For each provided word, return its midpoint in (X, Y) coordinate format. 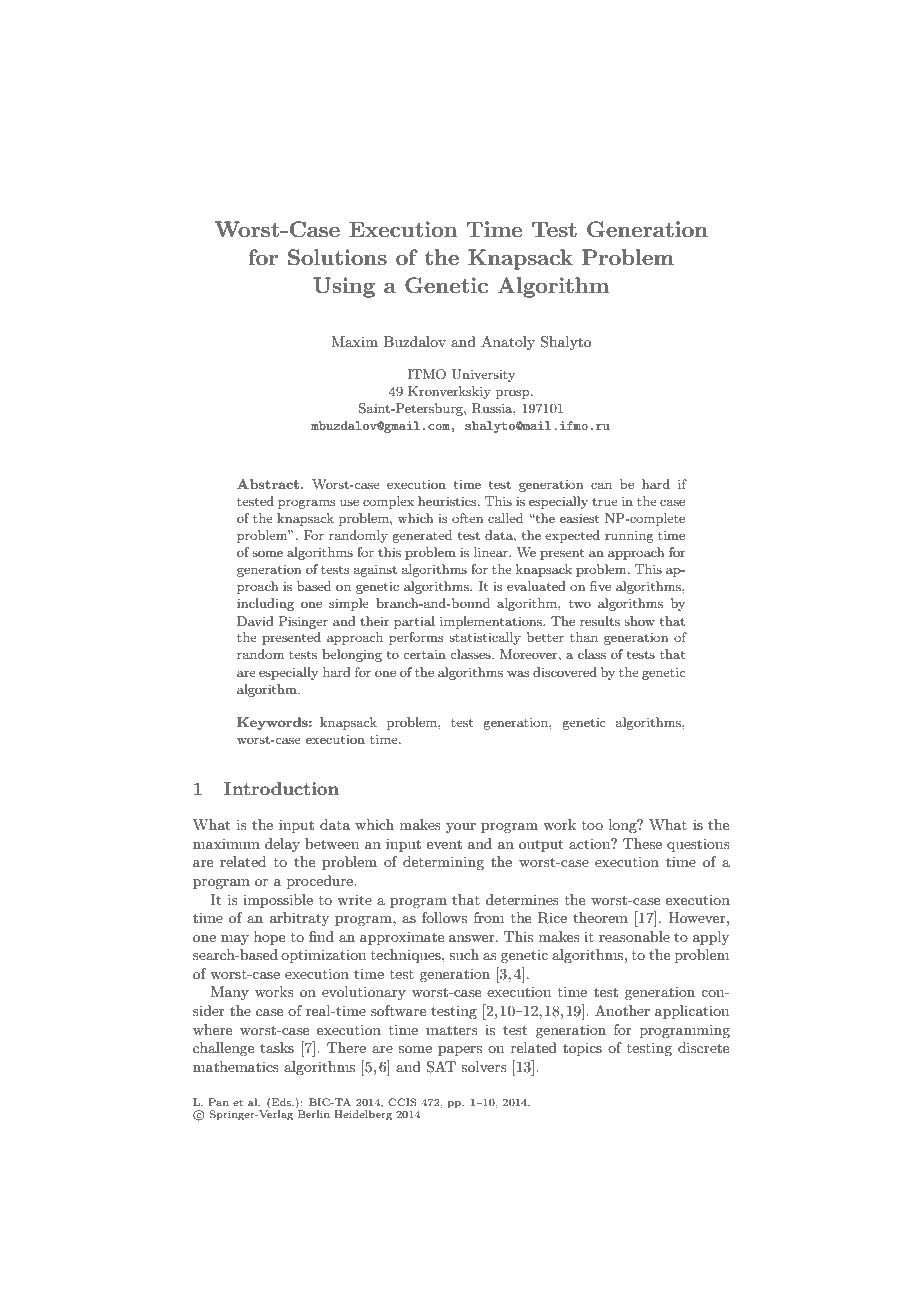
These (642, 843)
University (483, 375)
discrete (703, 1047)
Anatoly (508, 343)
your (461, 828)
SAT (441, 1067)
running (629, 537)
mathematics (236, 1066)
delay (282, 845)
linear (492, 552)
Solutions (337, 257)
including (265, 604)
